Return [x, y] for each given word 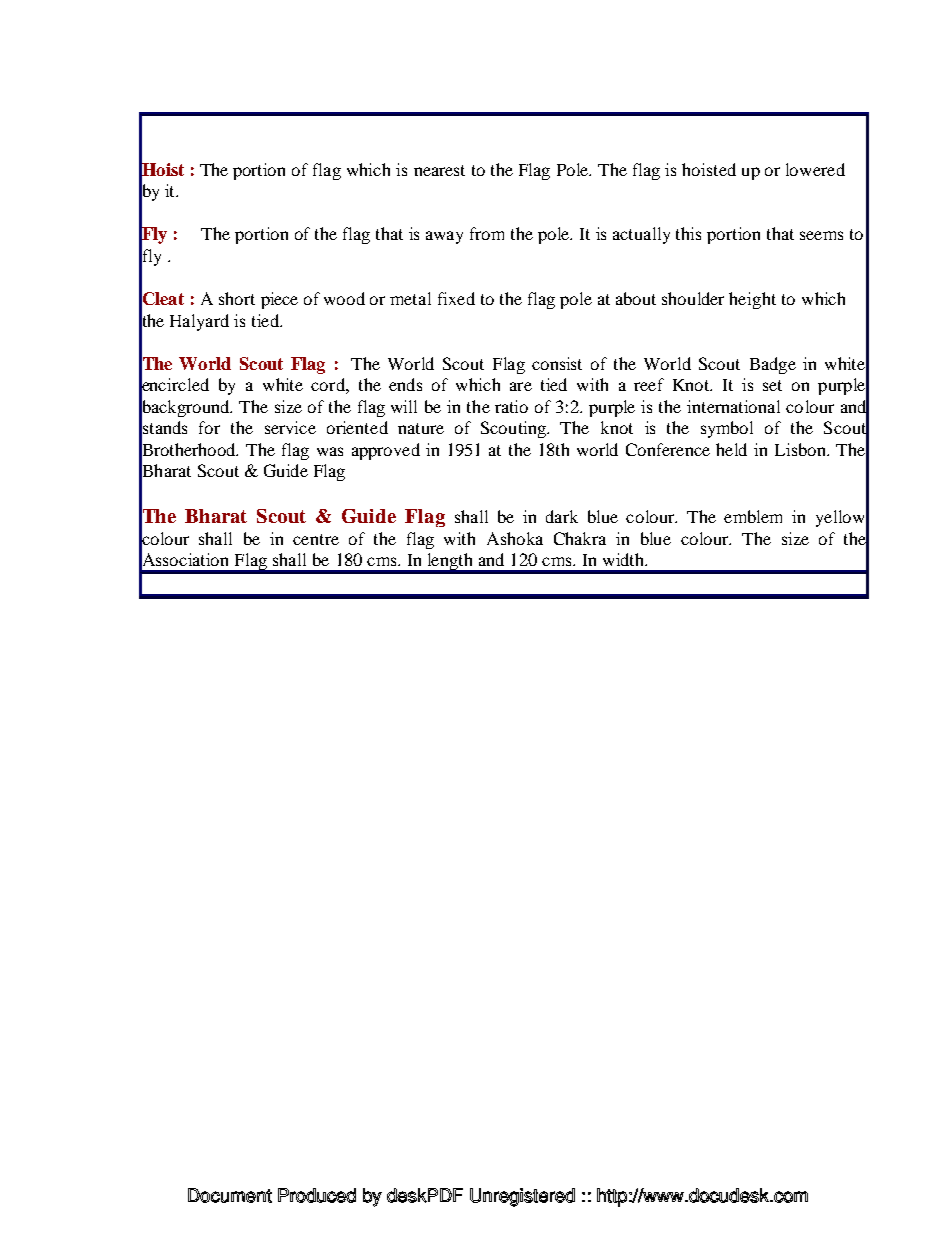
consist [557, 363]
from [487, 233]
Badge [773, 365]
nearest [439, 170]
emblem [753, 516]
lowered [815, 169]
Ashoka [515, 538]
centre [316, 539]
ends [405, 384]
